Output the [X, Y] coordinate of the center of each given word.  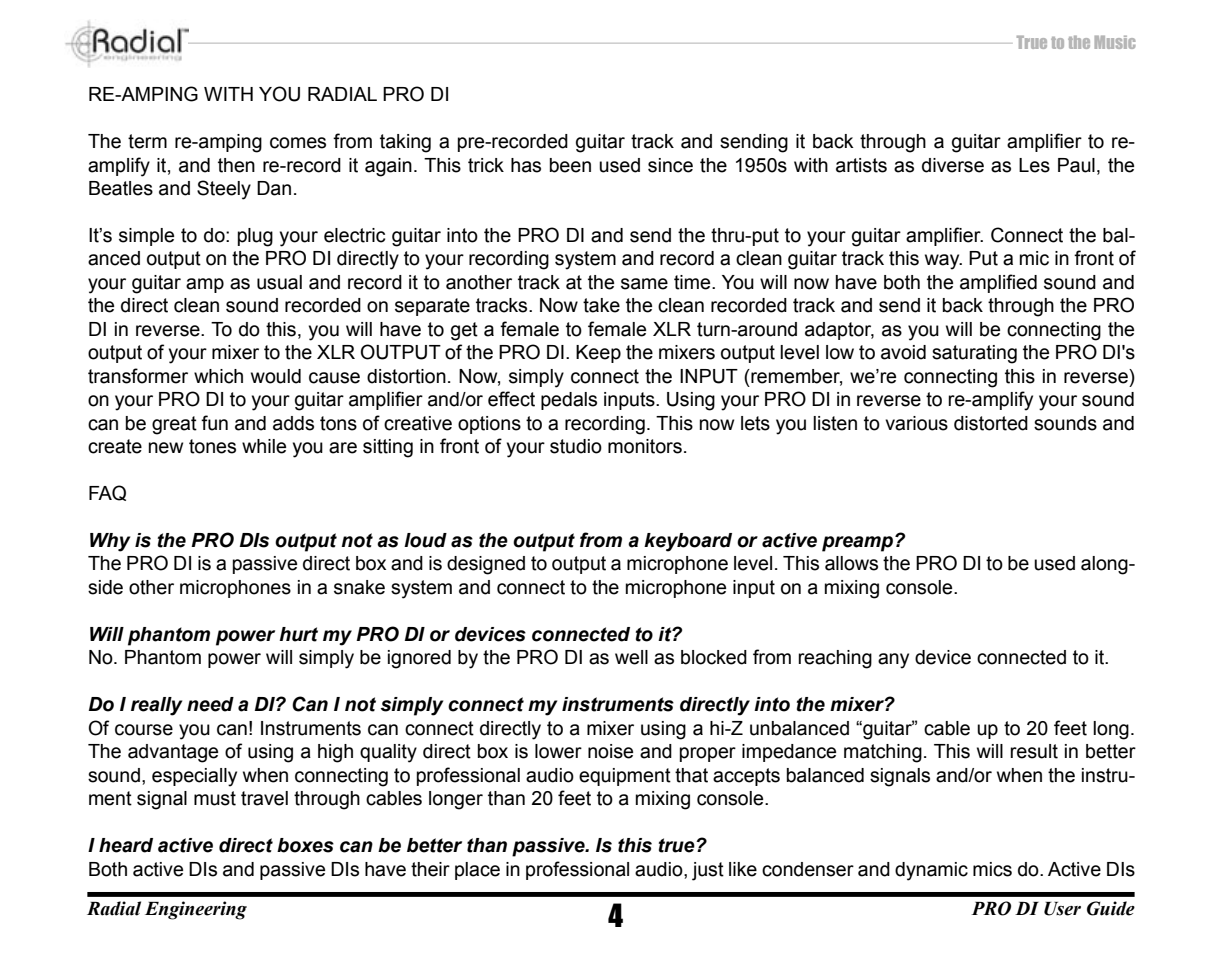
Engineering [196, 910]
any [893, 661]
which [218, 376]
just [708, 871]
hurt [298, 634]
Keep [598, 354]
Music [1115, 42]
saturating [974, 354]
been [570, 165]
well [631, 657]
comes [298, 143]
